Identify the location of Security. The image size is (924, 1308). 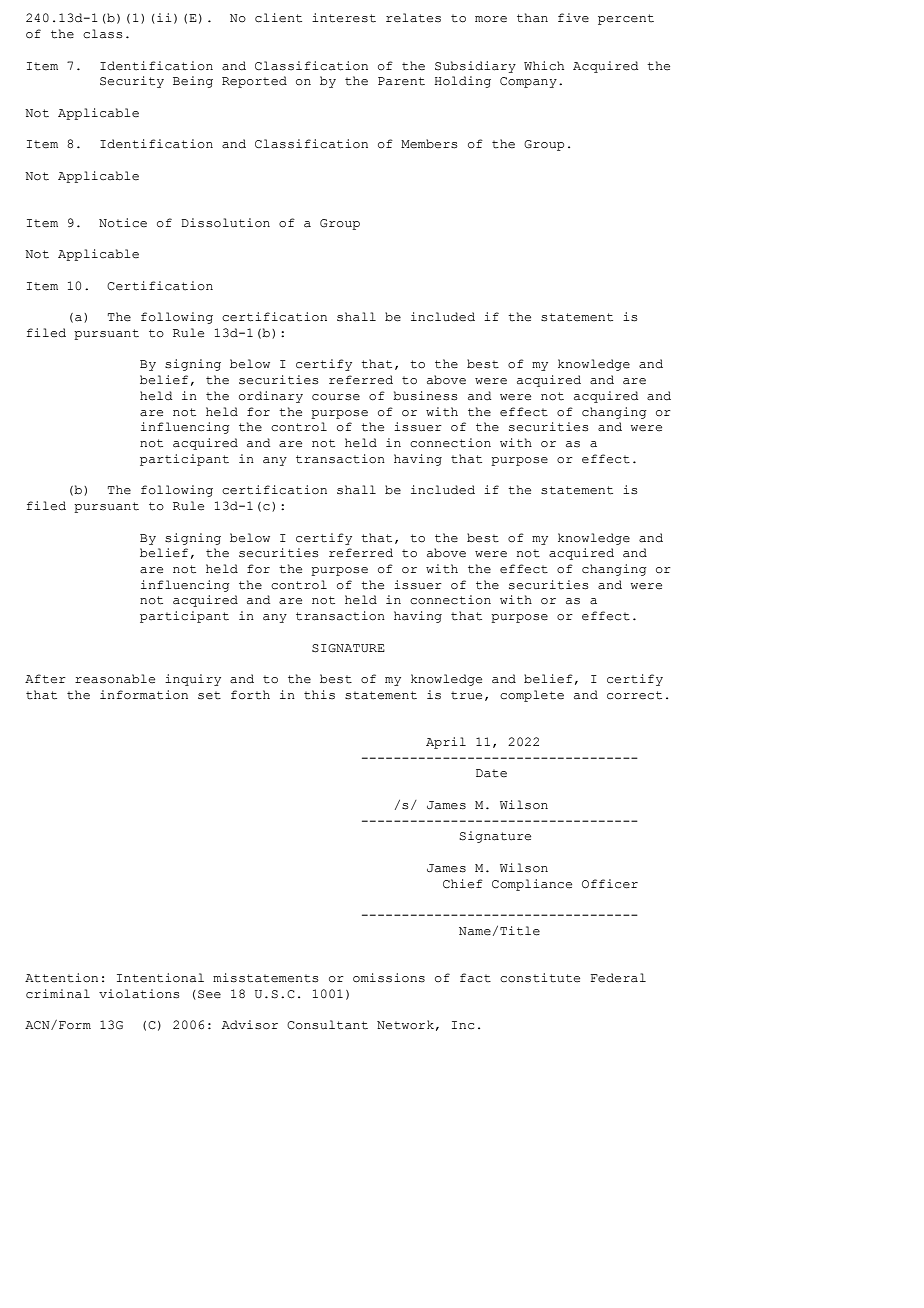
(132, 82).
